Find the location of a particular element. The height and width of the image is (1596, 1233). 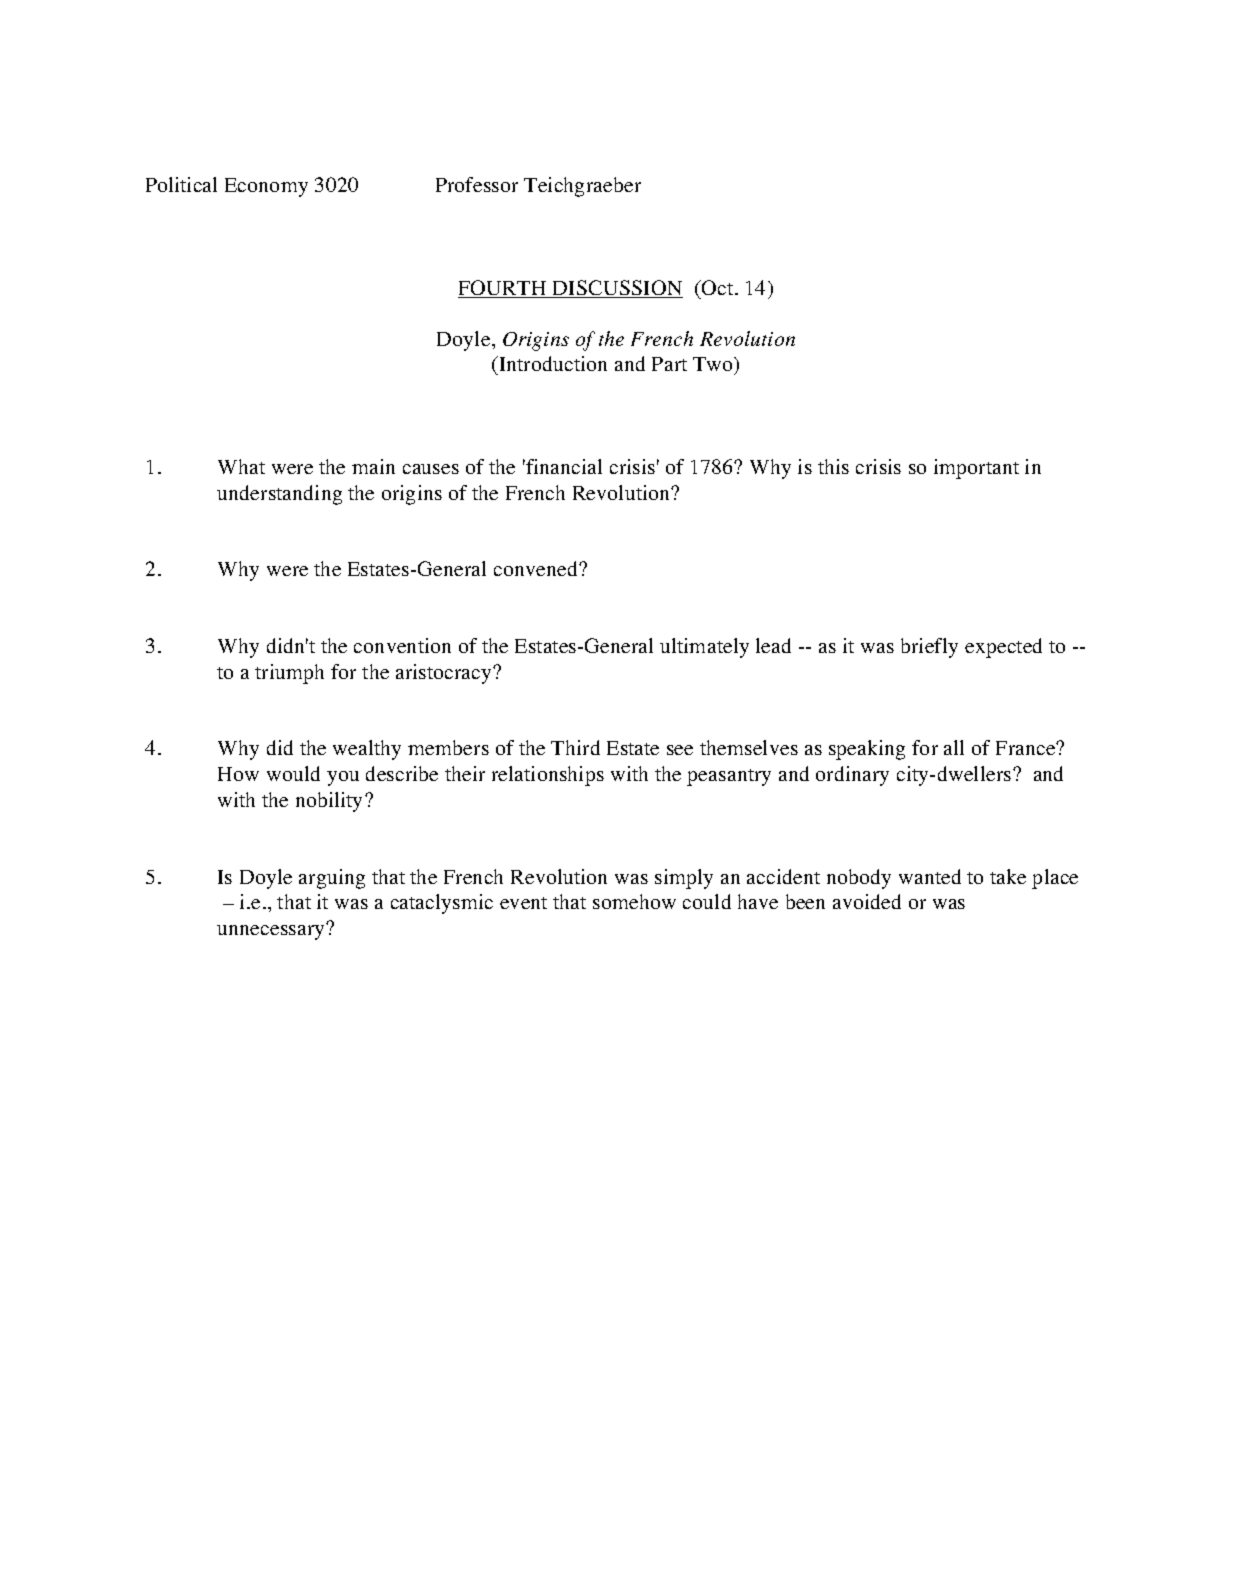

convened is located at coordinates (537, 568).
